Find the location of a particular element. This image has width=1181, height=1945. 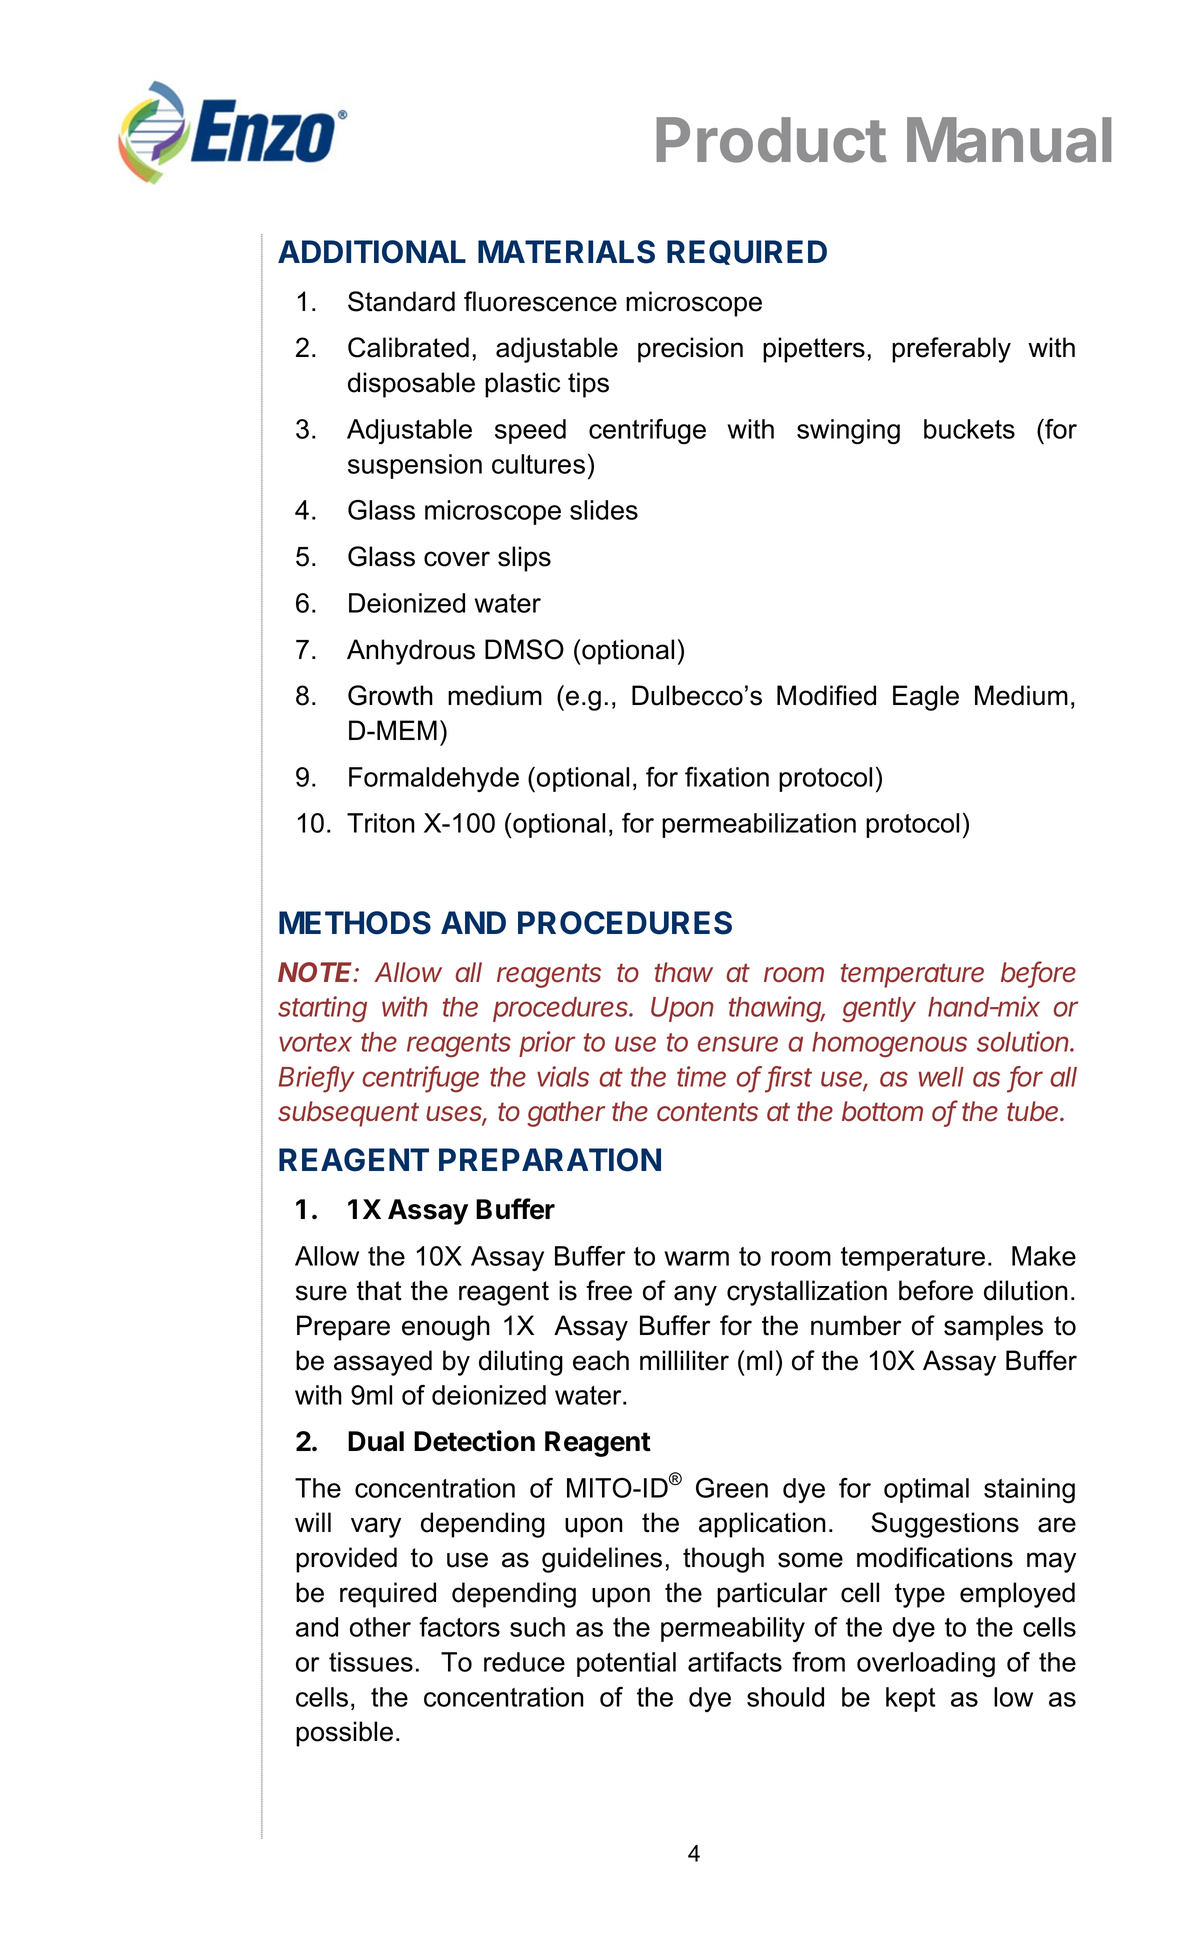

time is located at coordinates (701, 1076).
